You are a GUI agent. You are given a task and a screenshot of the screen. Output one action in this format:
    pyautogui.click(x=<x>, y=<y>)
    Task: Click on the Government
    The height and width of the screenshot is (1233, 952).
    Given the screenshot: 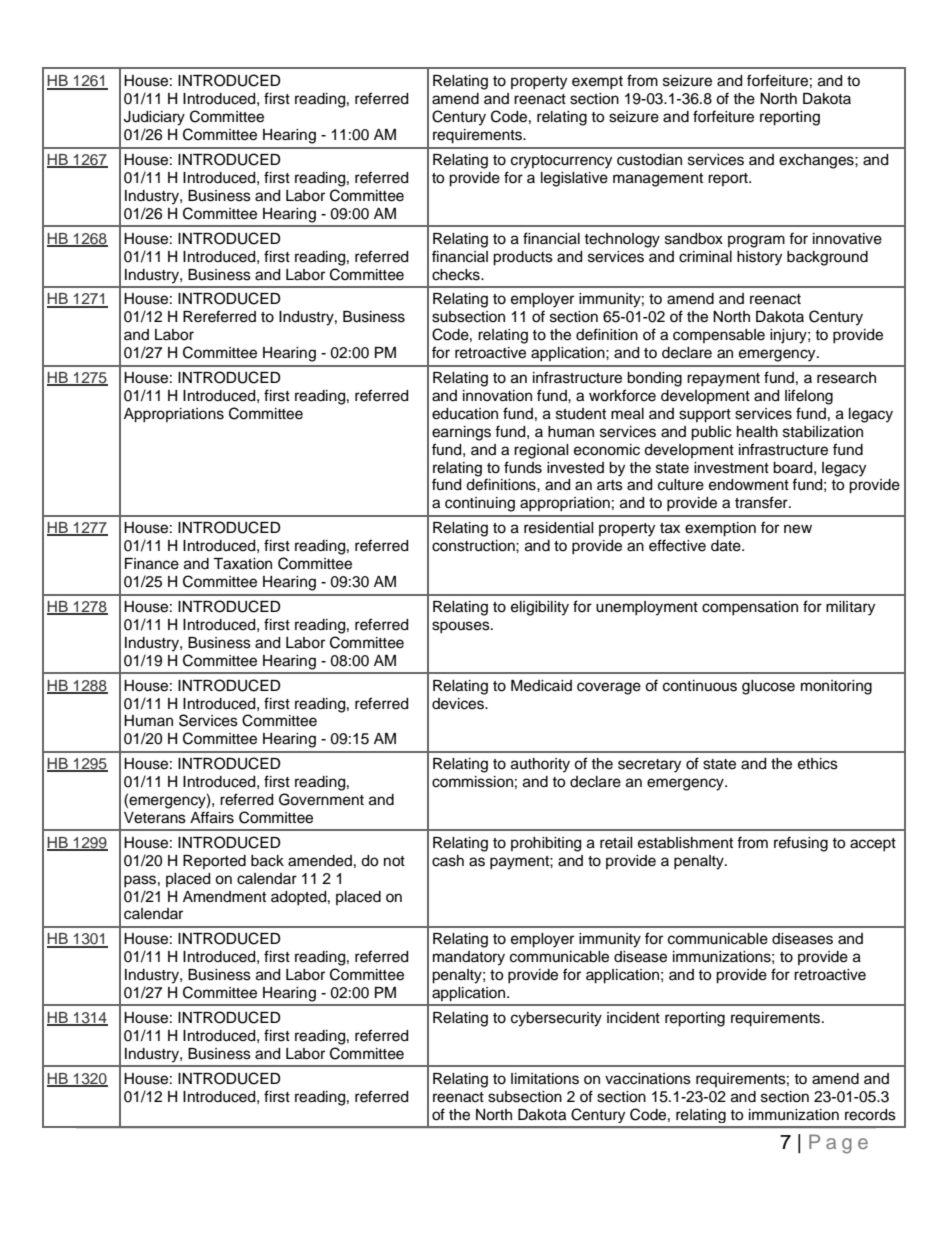 What is the action you would take?
    pyautogui.click(x=321, y=799)
